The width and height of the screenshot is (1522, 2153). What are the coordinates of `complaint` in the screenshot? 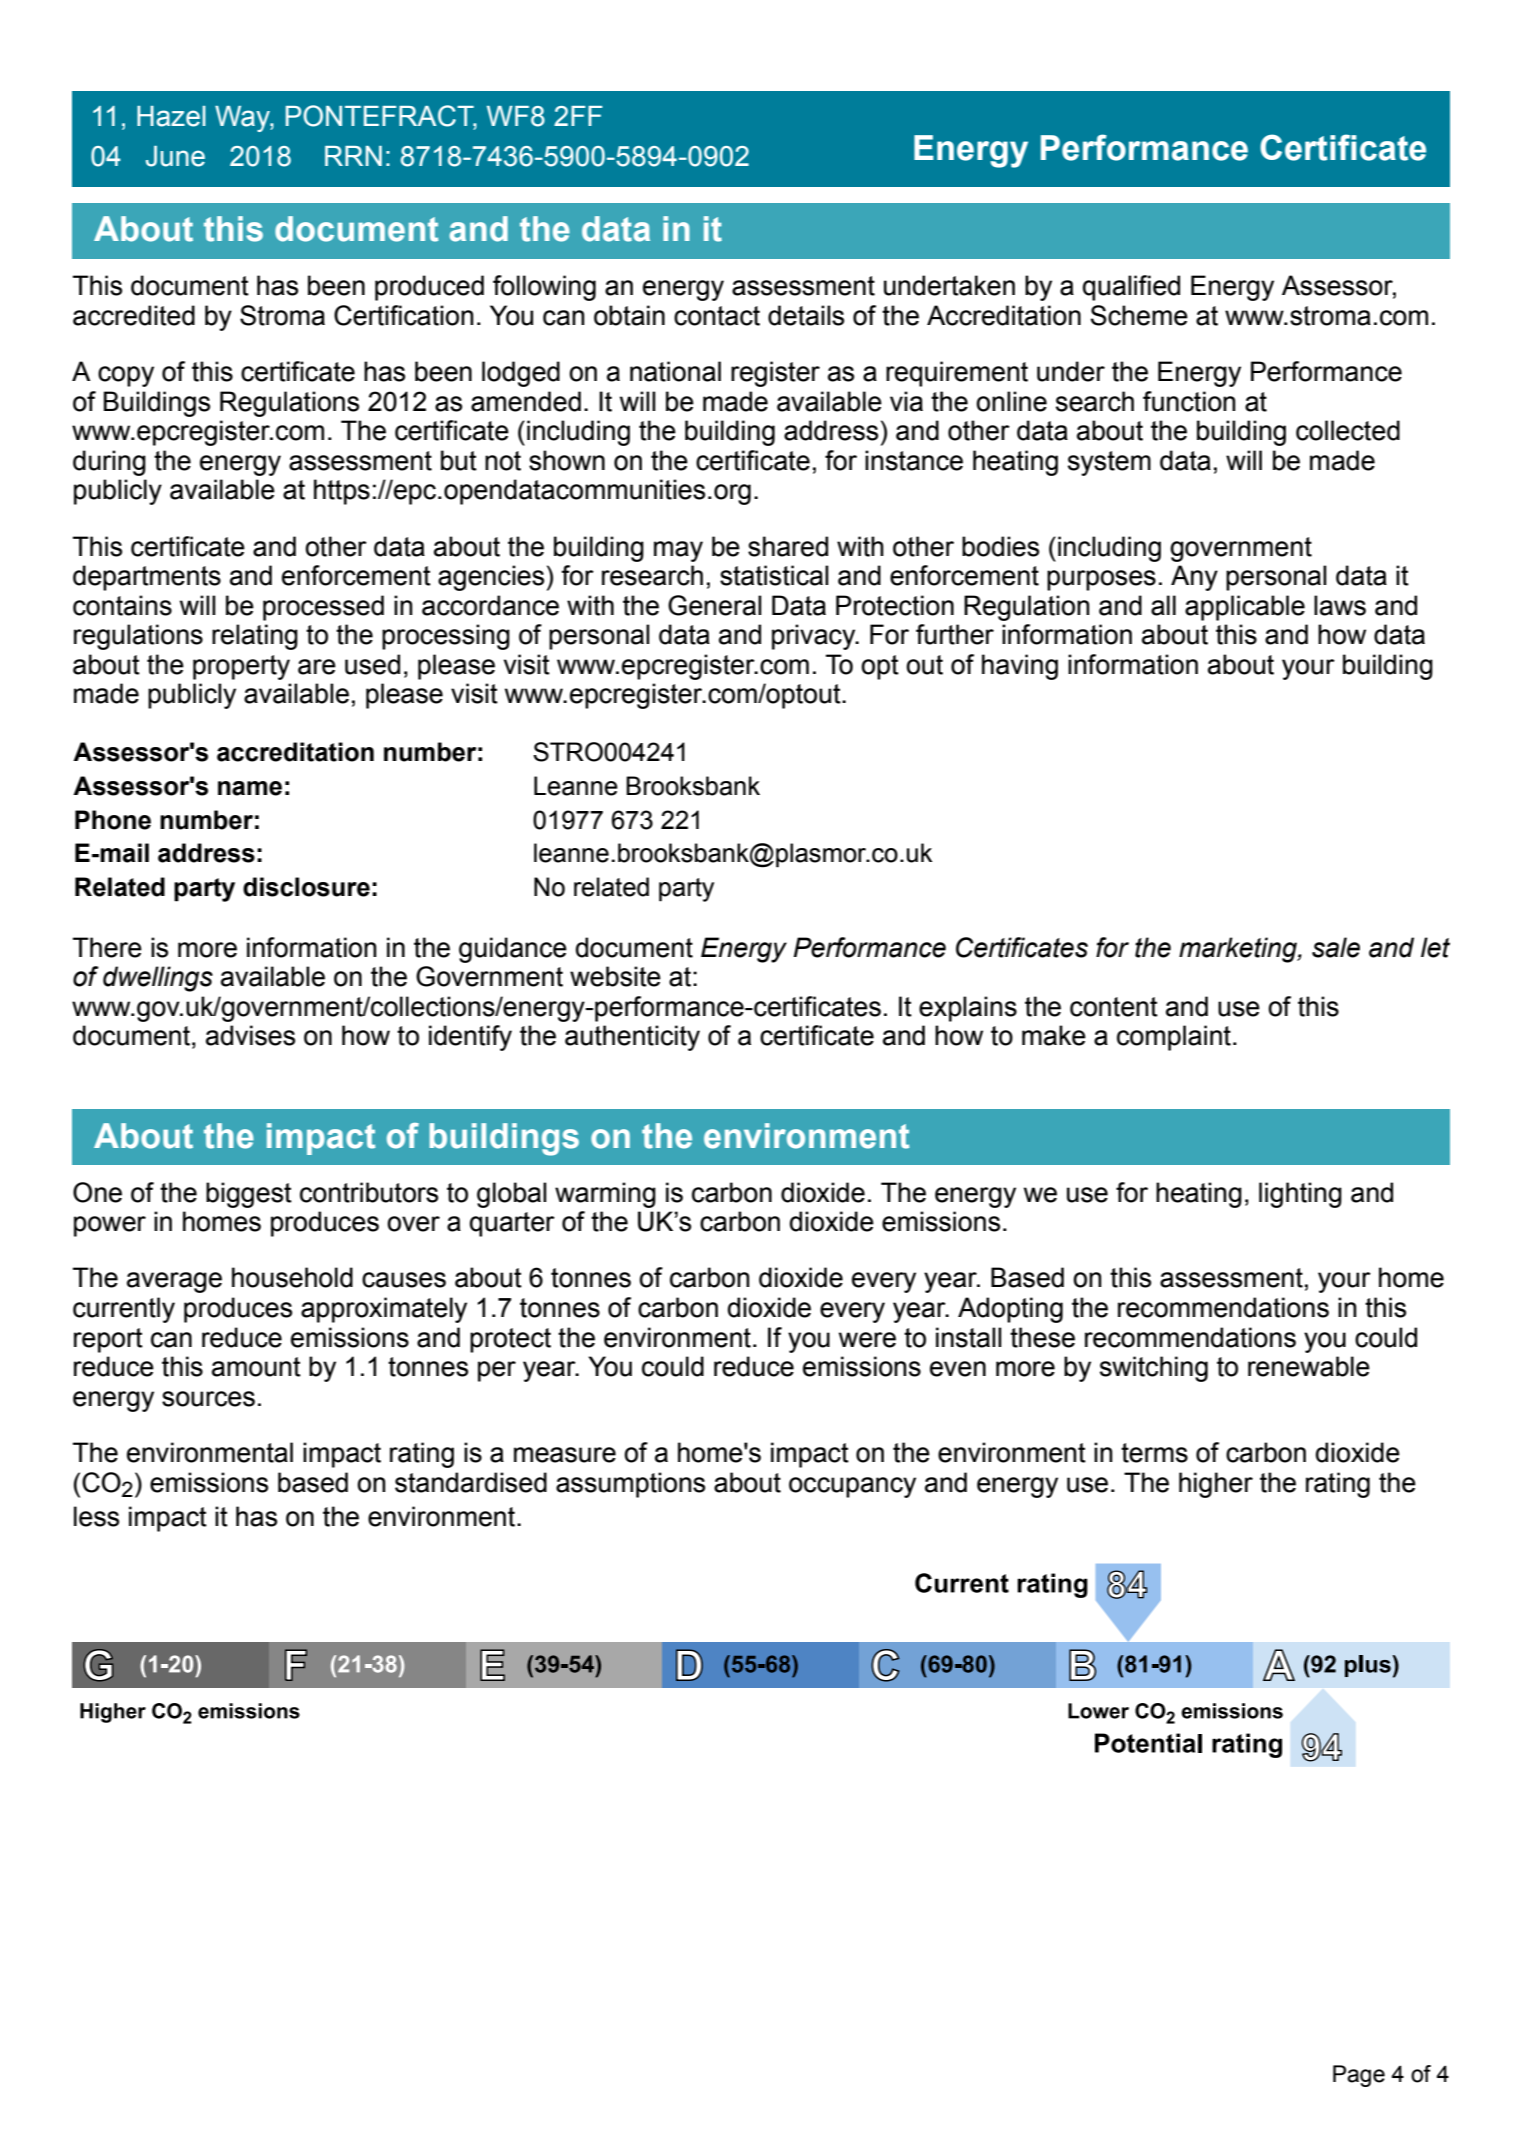 It's located at (1174, 1038).
